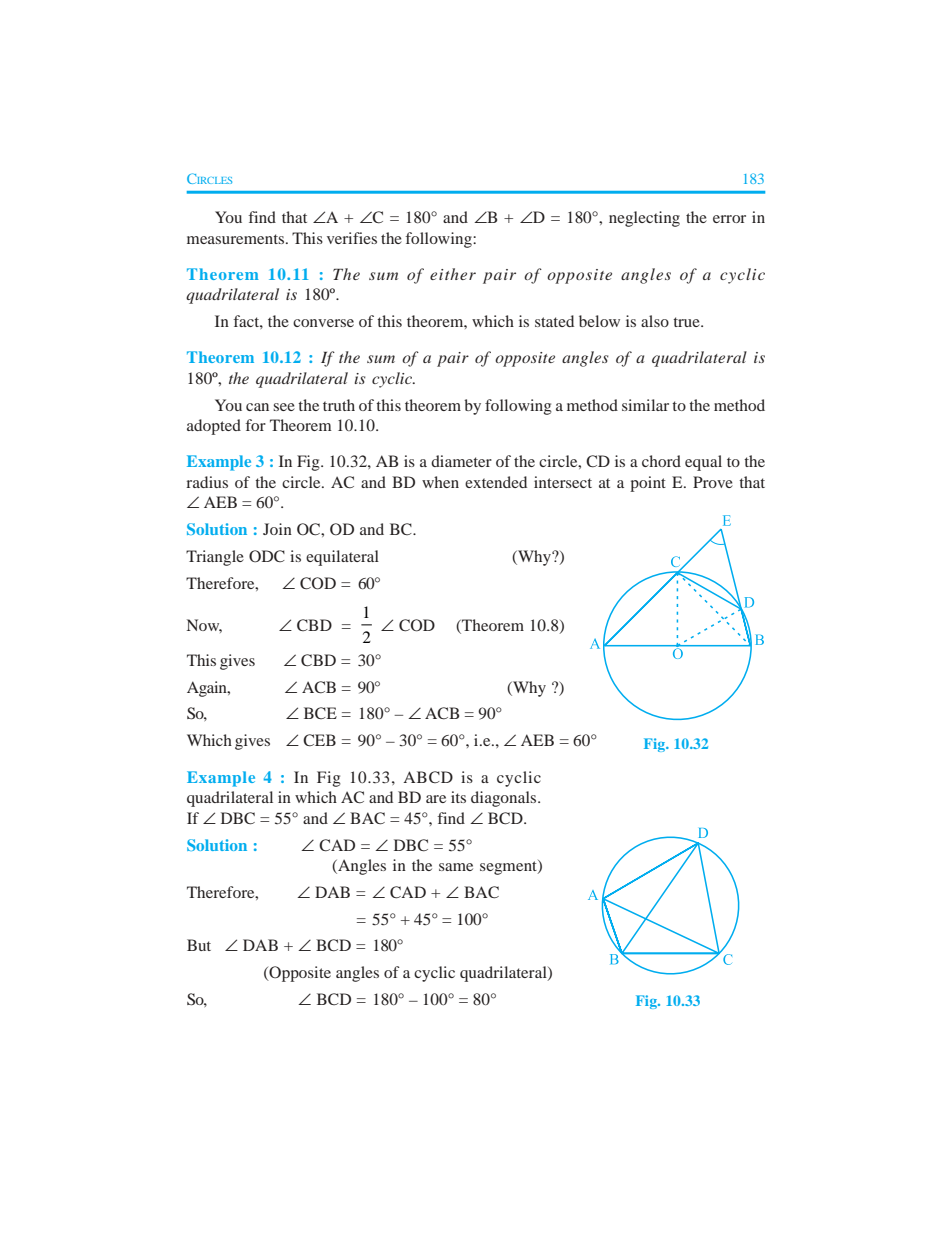  I want to click on measurements, so click(237, 239).
